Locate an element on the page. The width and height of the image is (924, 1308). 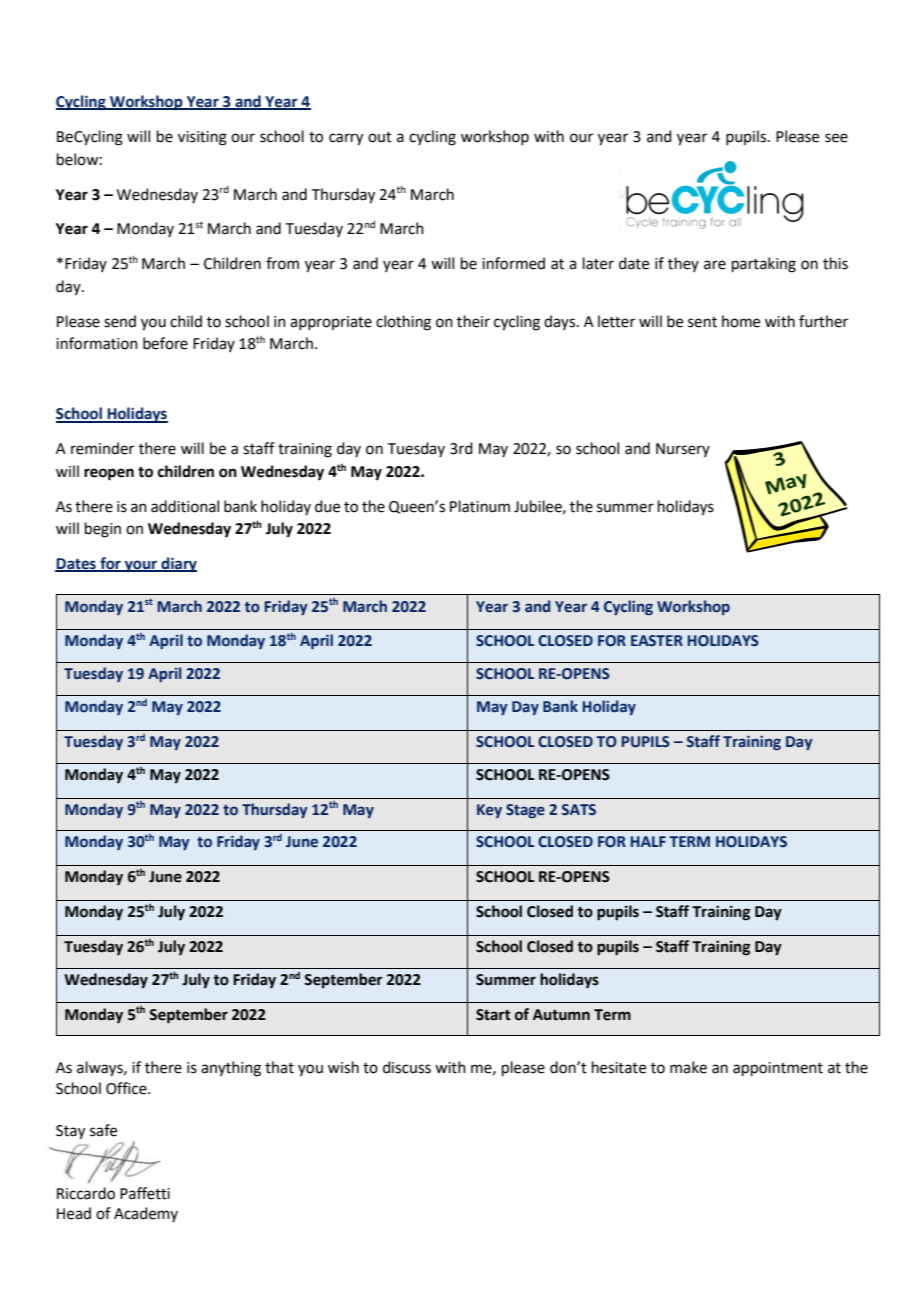
Academy is located at coordinates (146, 1214).
